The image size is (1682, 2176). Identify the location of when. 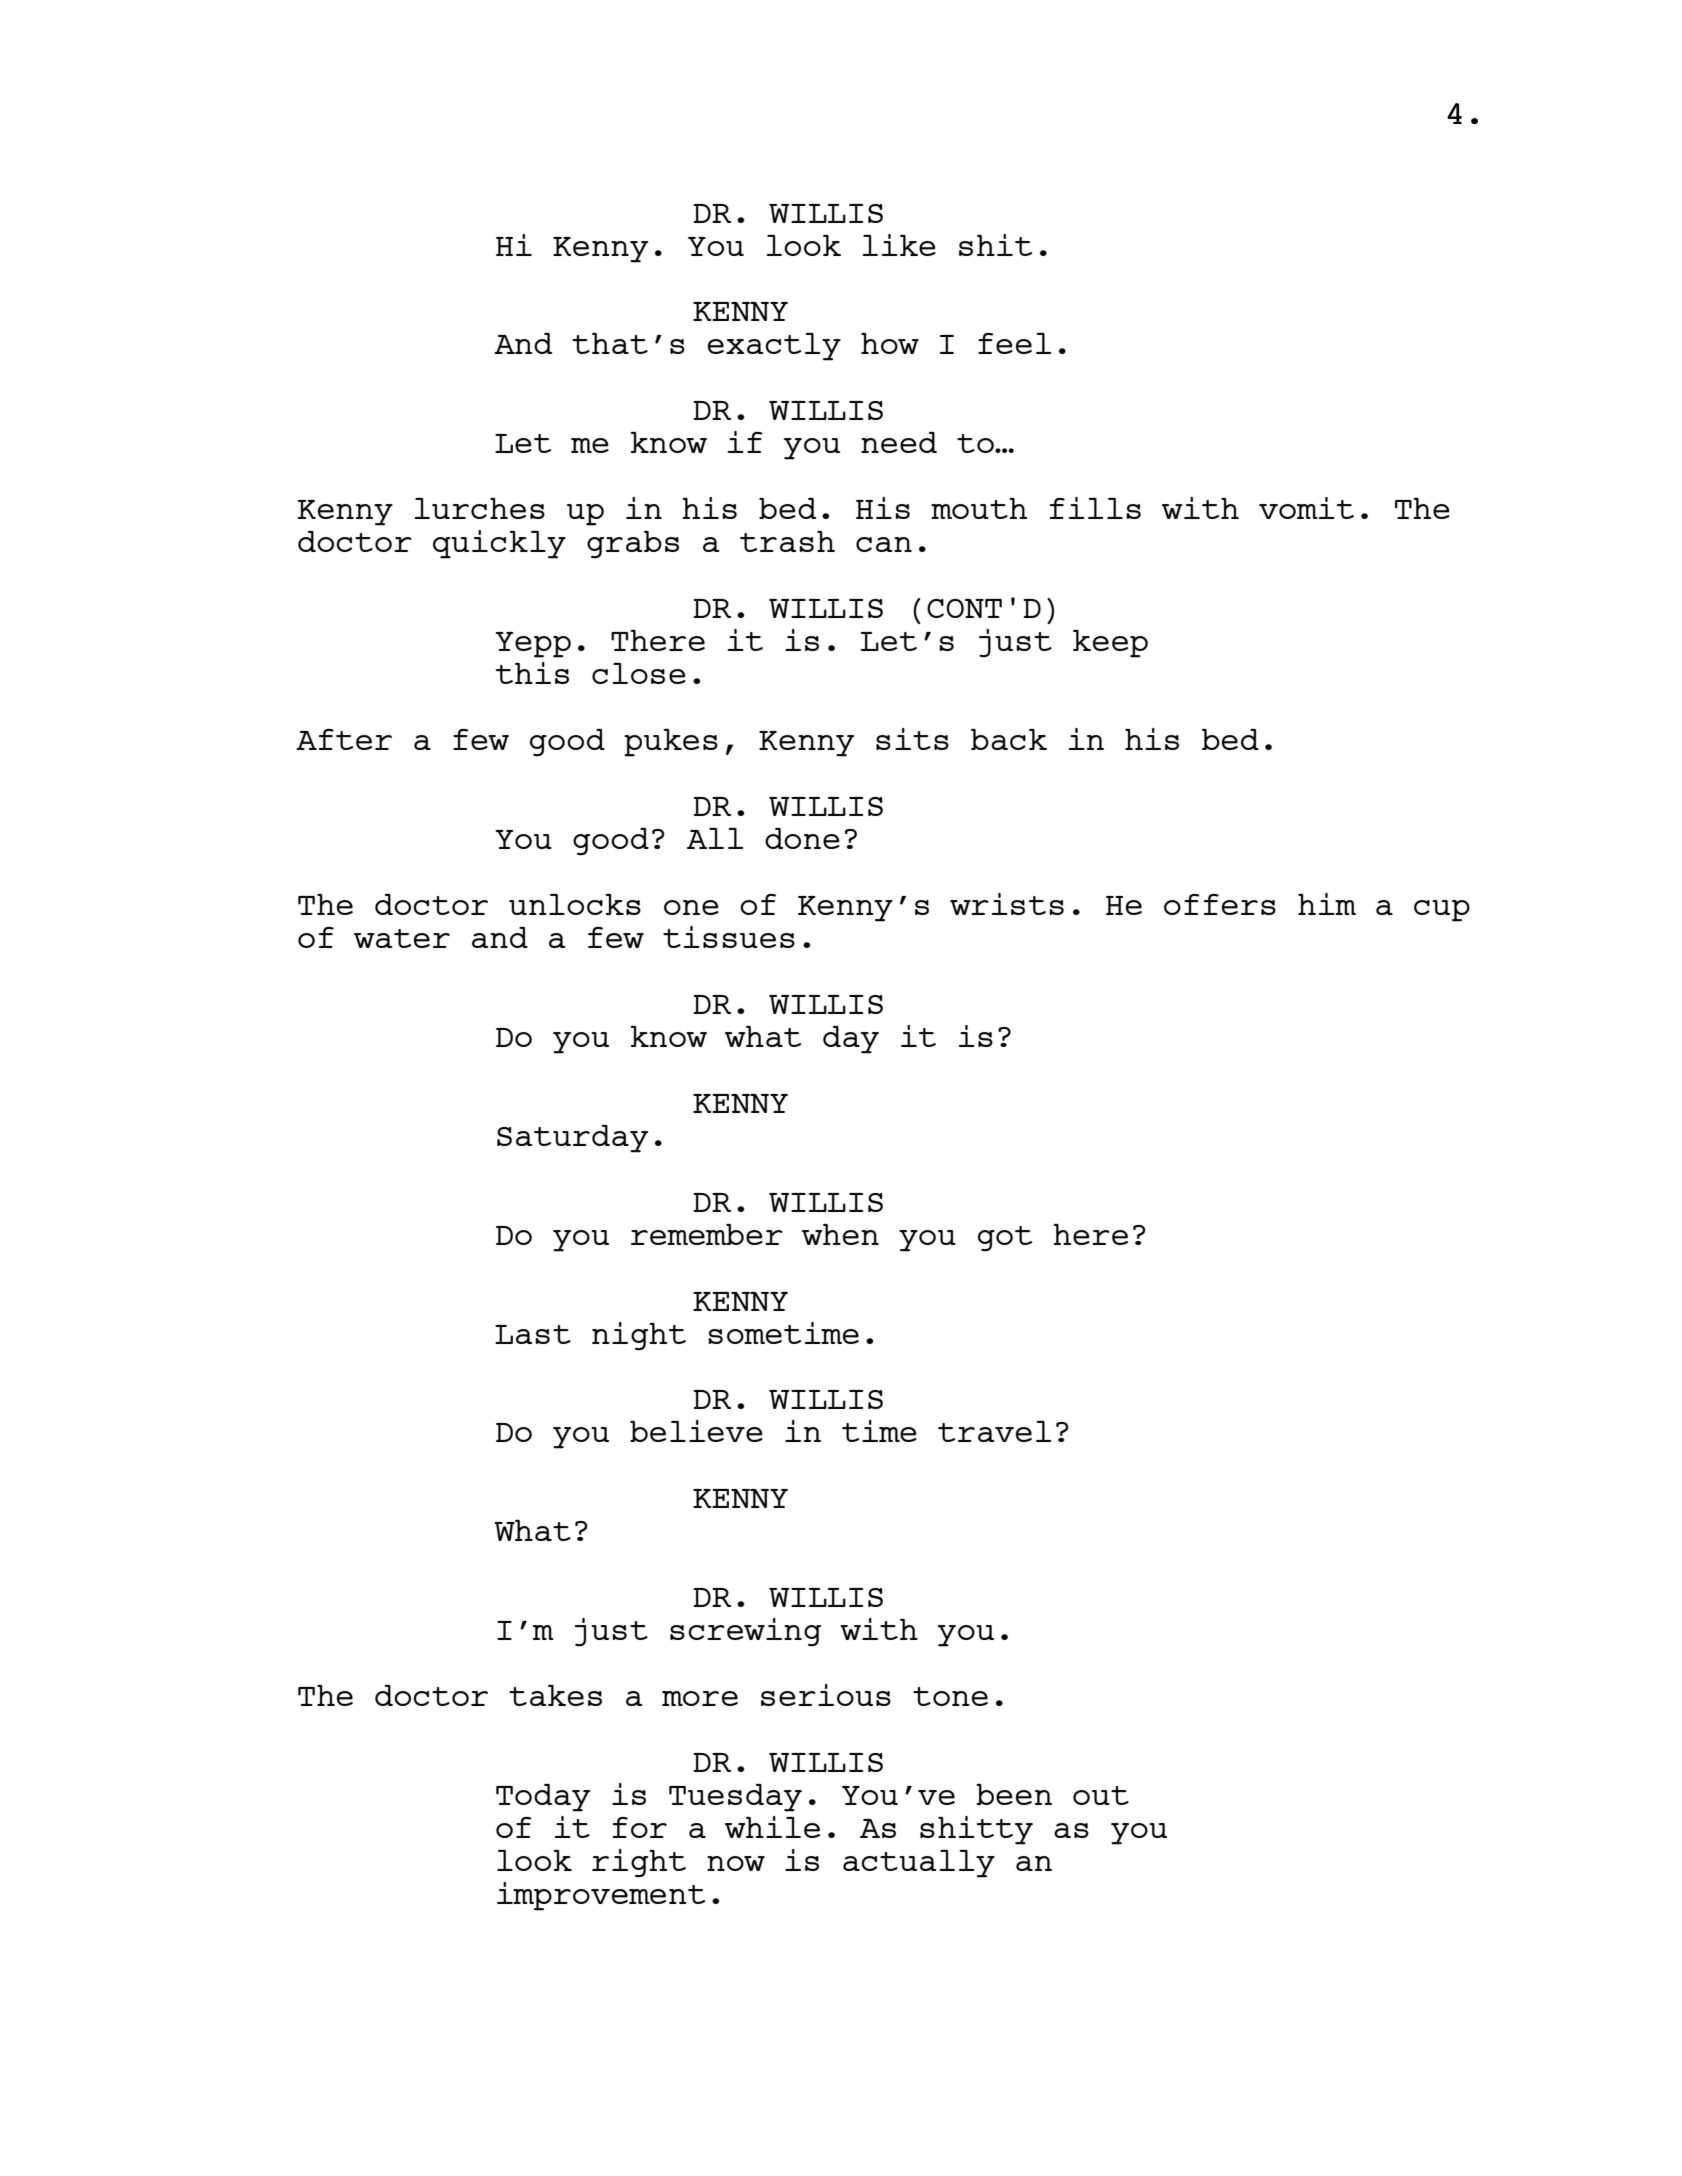
(840, 1234).
